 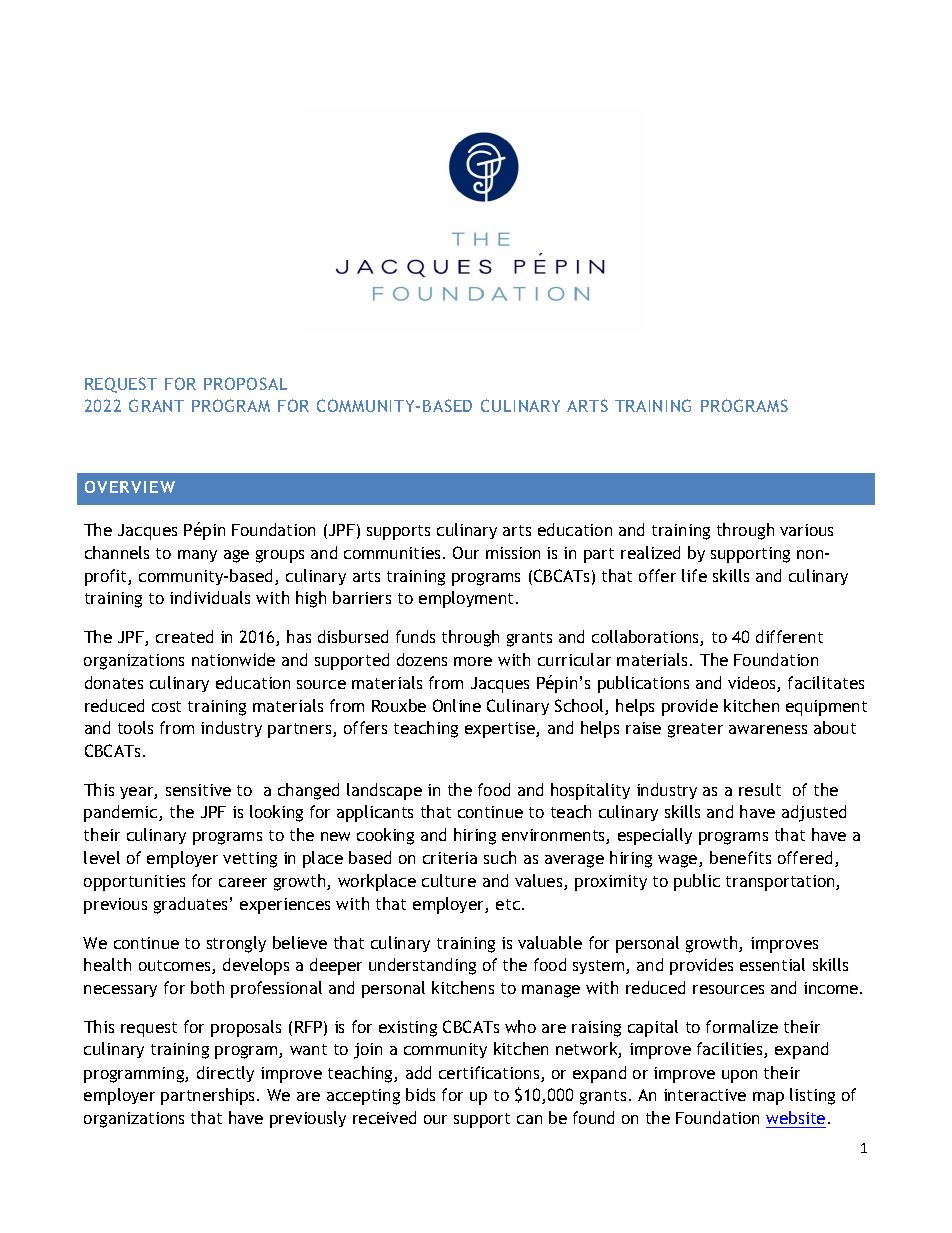 What do you see at coordinates (806, 530) in the screenshot?
I see `various` at bounding box center [806, 530].
